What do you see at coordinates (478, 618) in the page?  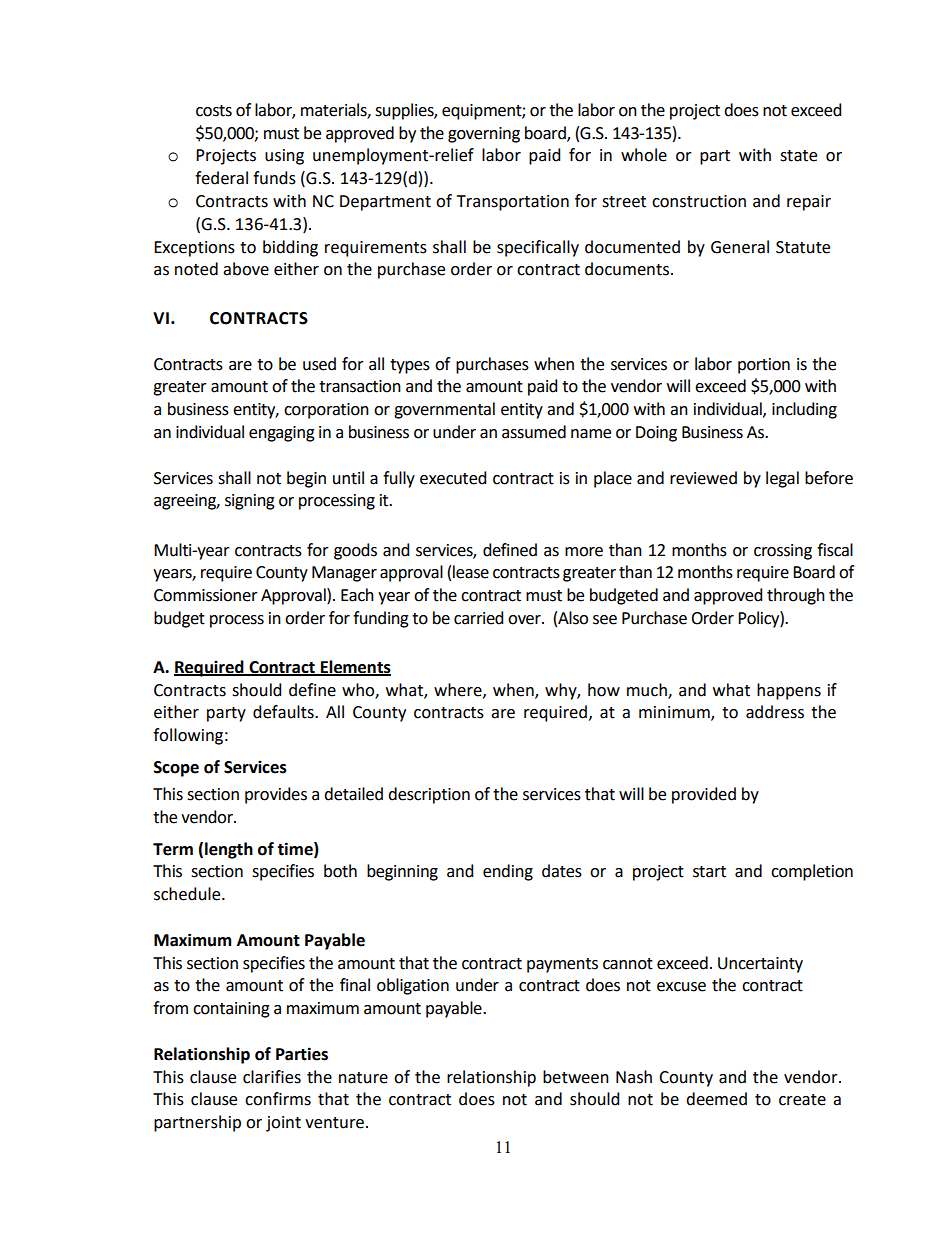 I see `carried` at bounding box center [478, 618].
